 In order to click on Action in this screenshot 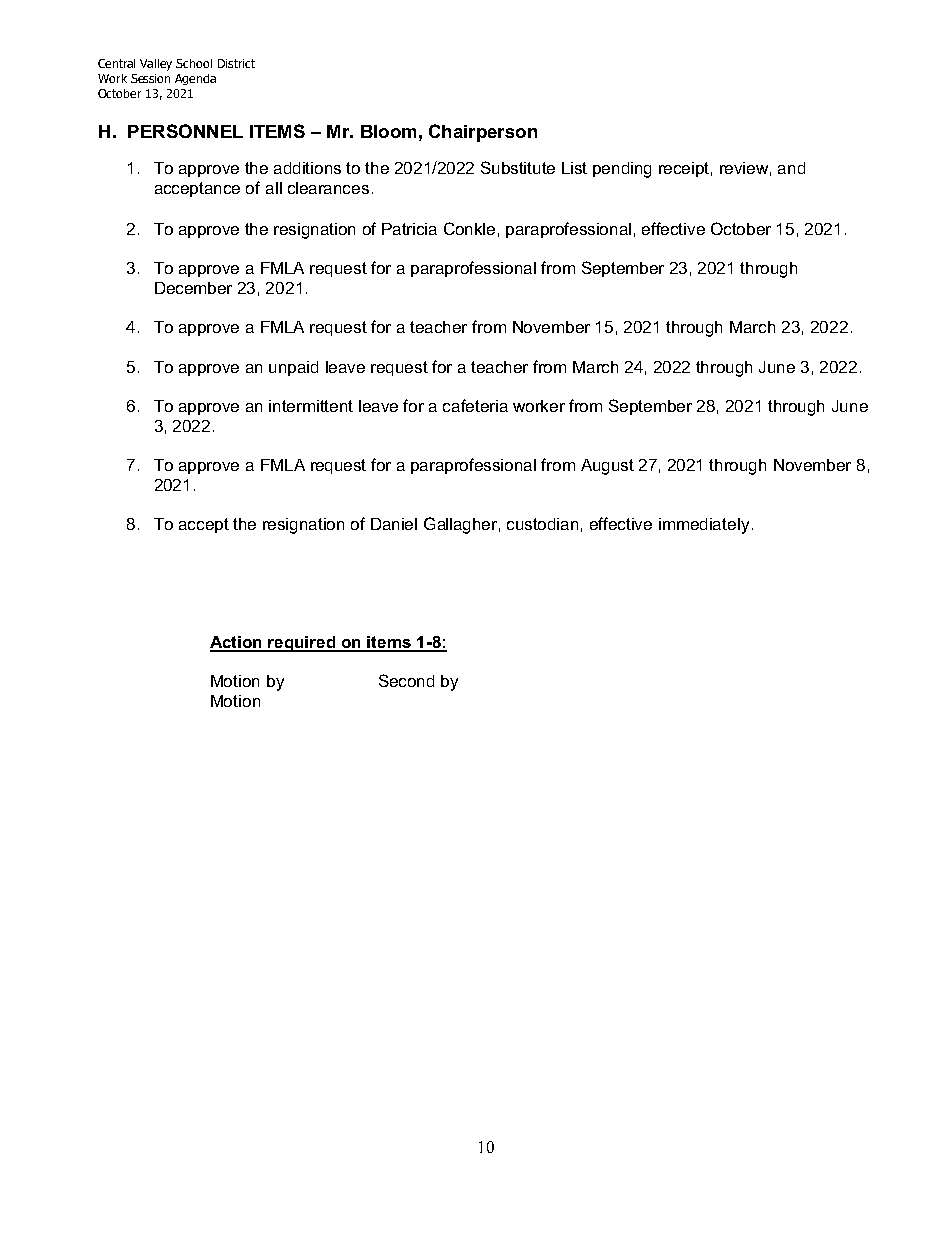, I will do `click(237, 643)`.
